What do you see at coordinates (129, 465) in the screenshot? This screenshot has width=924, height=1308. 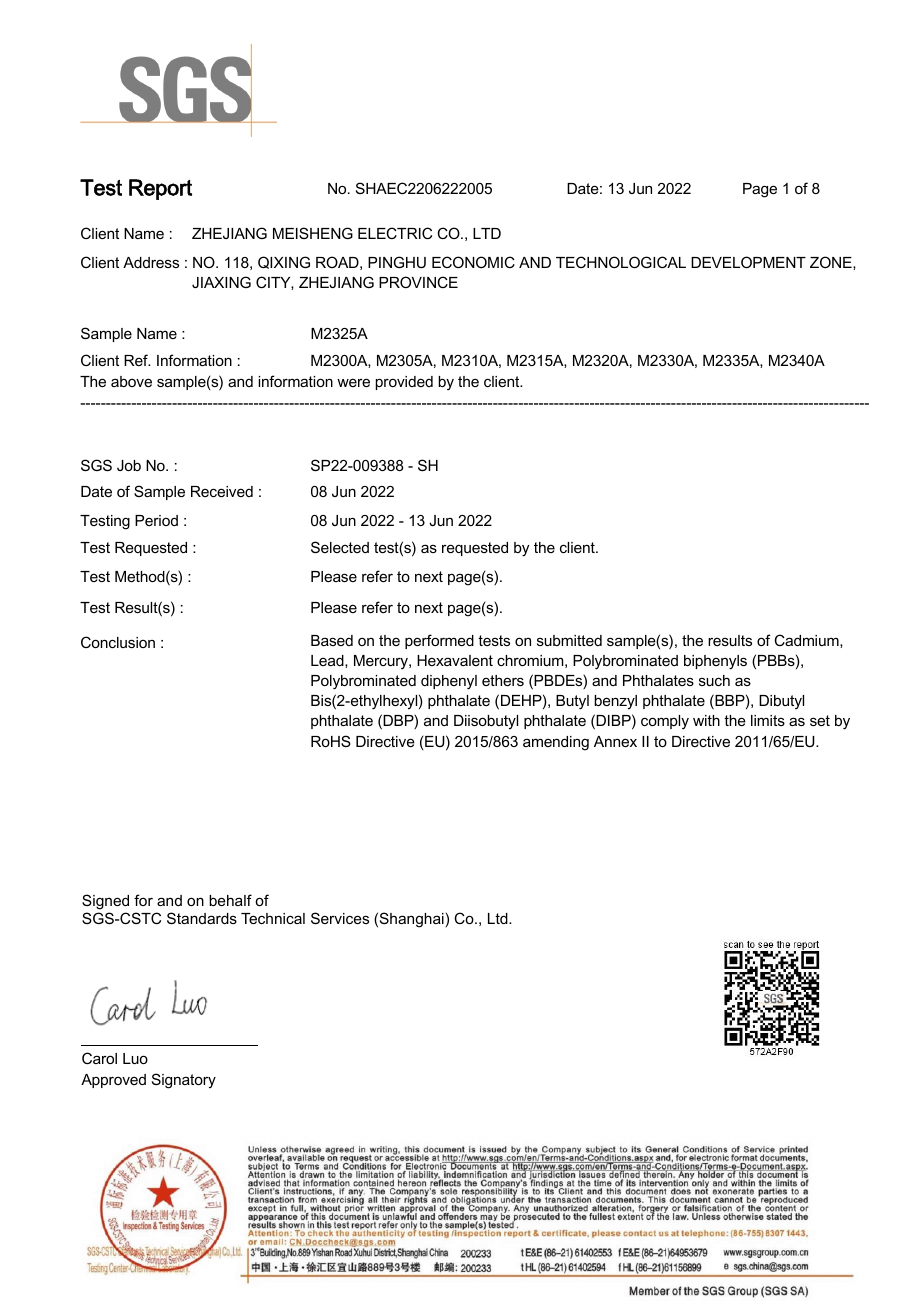 I see `Job` at bounding box center [129, 465].
